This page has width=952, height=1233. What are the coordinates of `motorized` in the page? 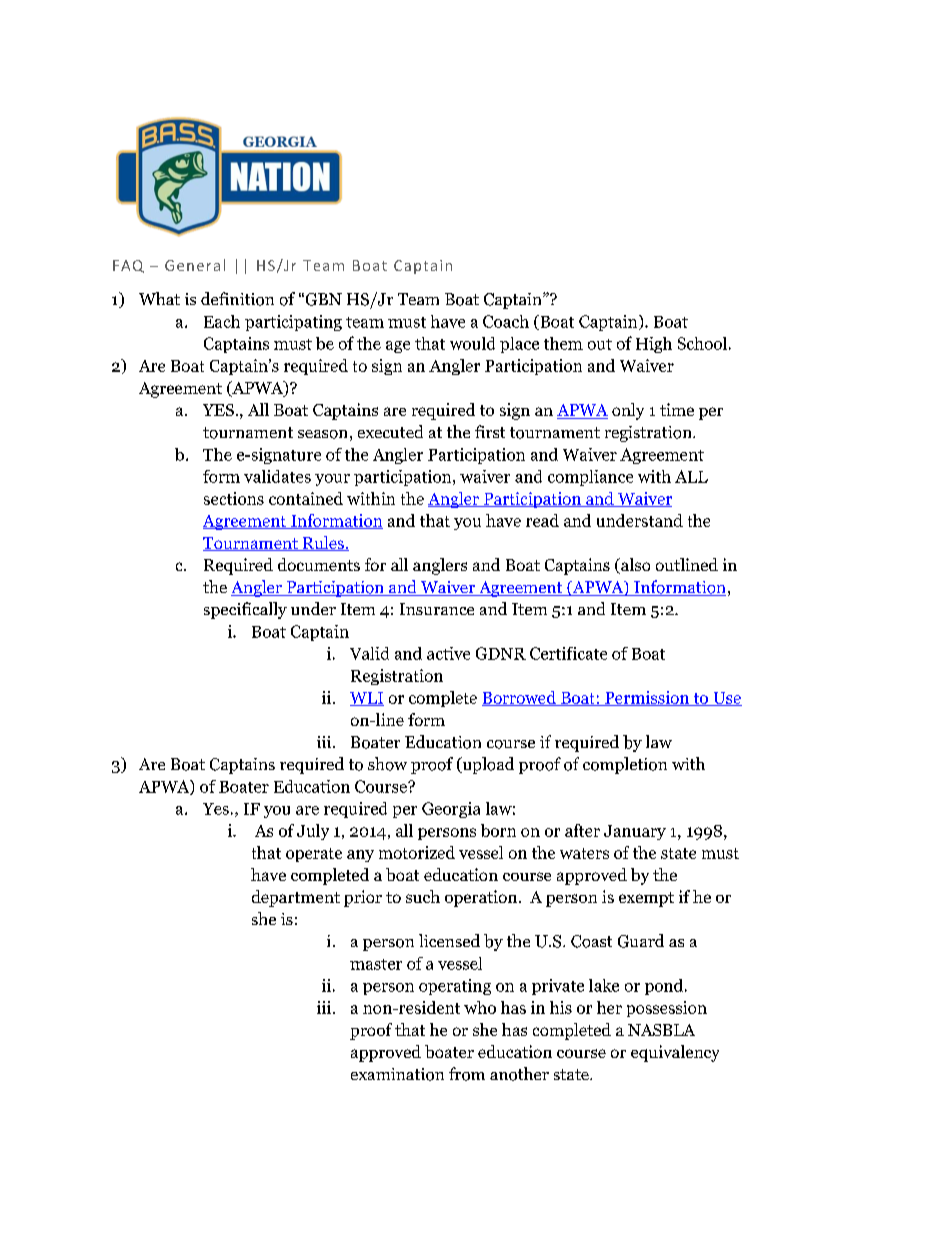 It's located at (417, 852).
